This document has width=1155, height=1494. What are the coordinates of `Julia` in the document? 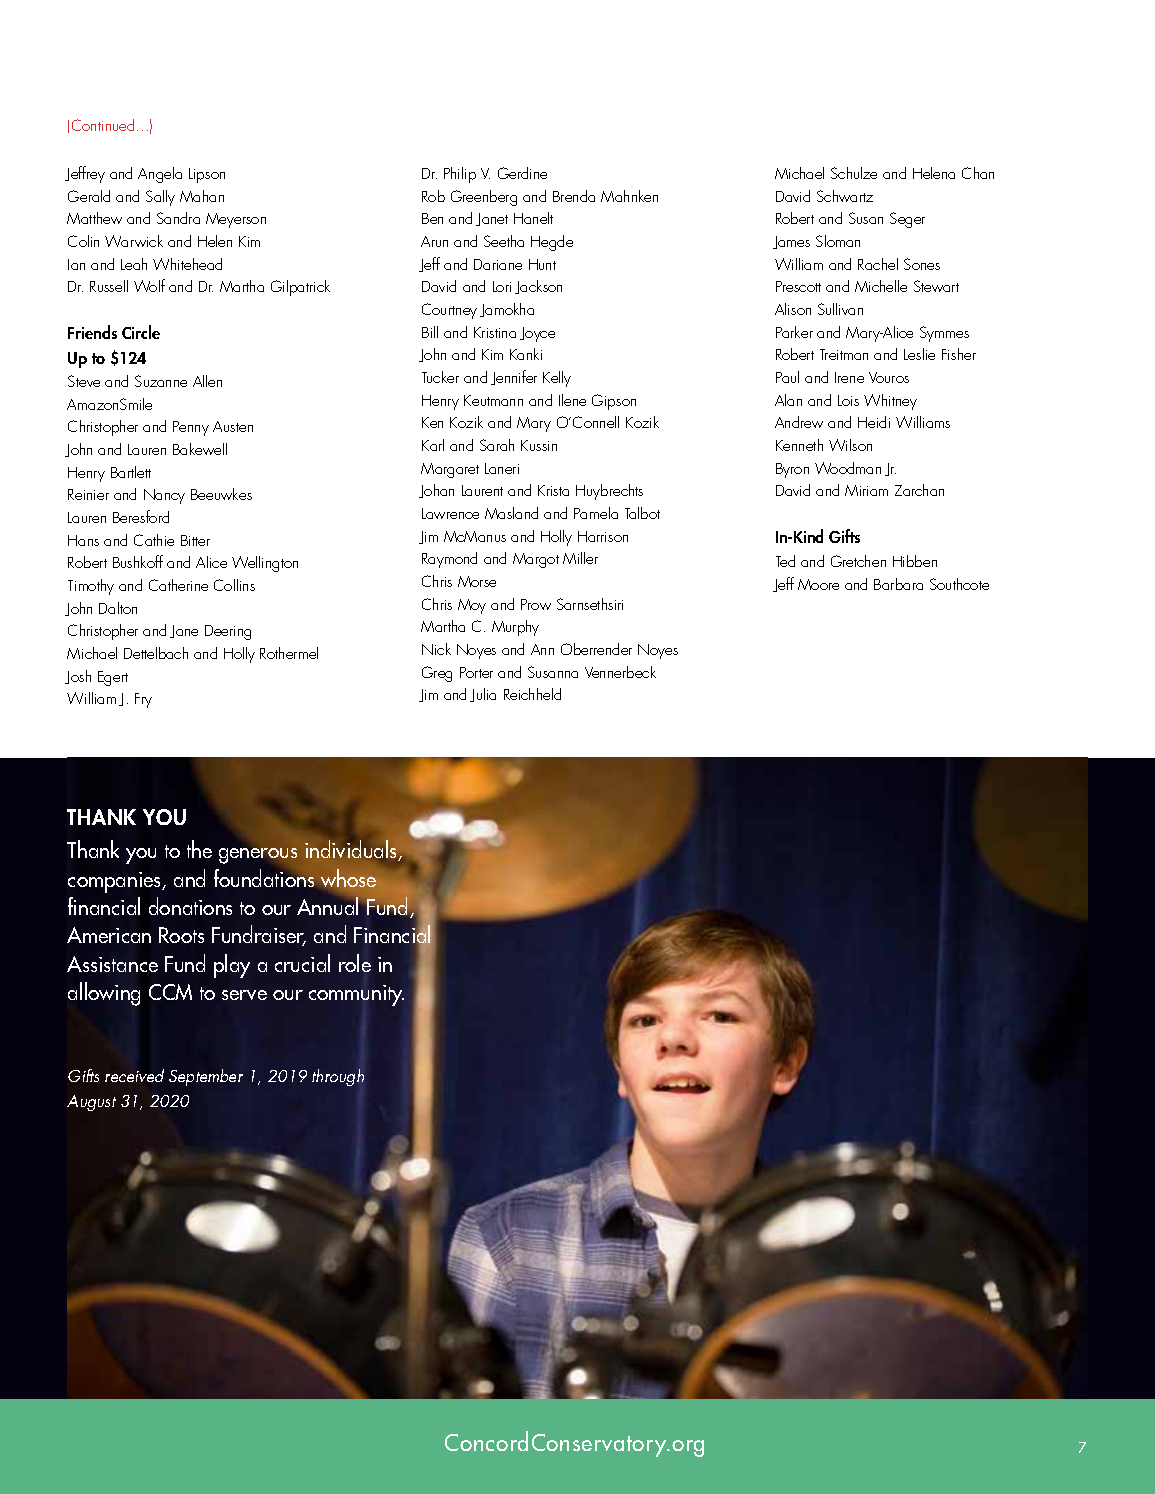 It's located at (483, 695).
